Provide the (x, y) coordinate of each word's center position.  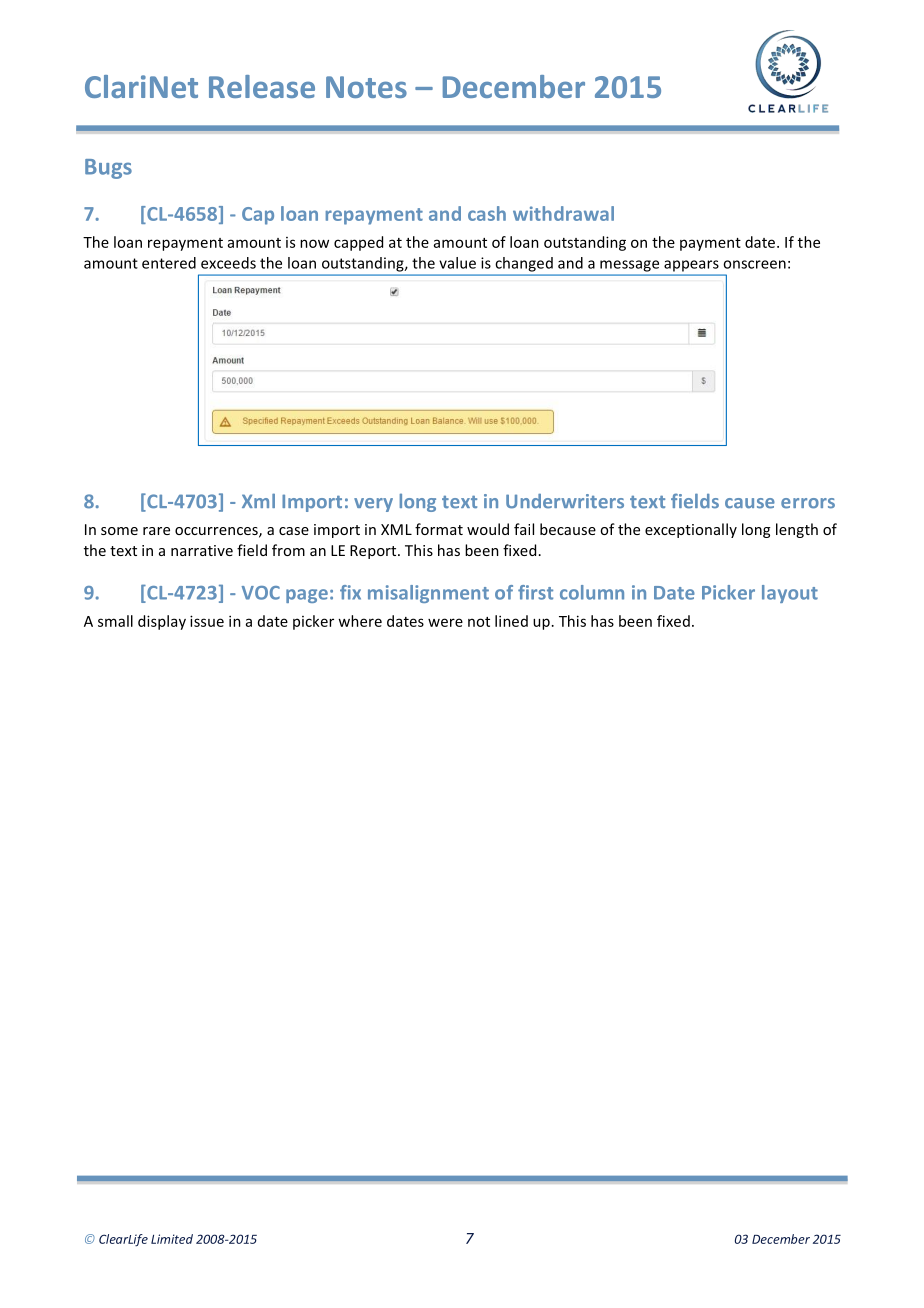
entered (169, 263)
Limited (172, 1239)
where (360, 621)
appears (691, 266)
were (445, 622)
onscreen (754, 264)
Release (262, 86)
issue (207, 621)
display (162, 622)
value (457, 263)
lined (511, 621)
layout (790, 594)
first (535, 592)
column (592, 592)
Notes (366, 87)
